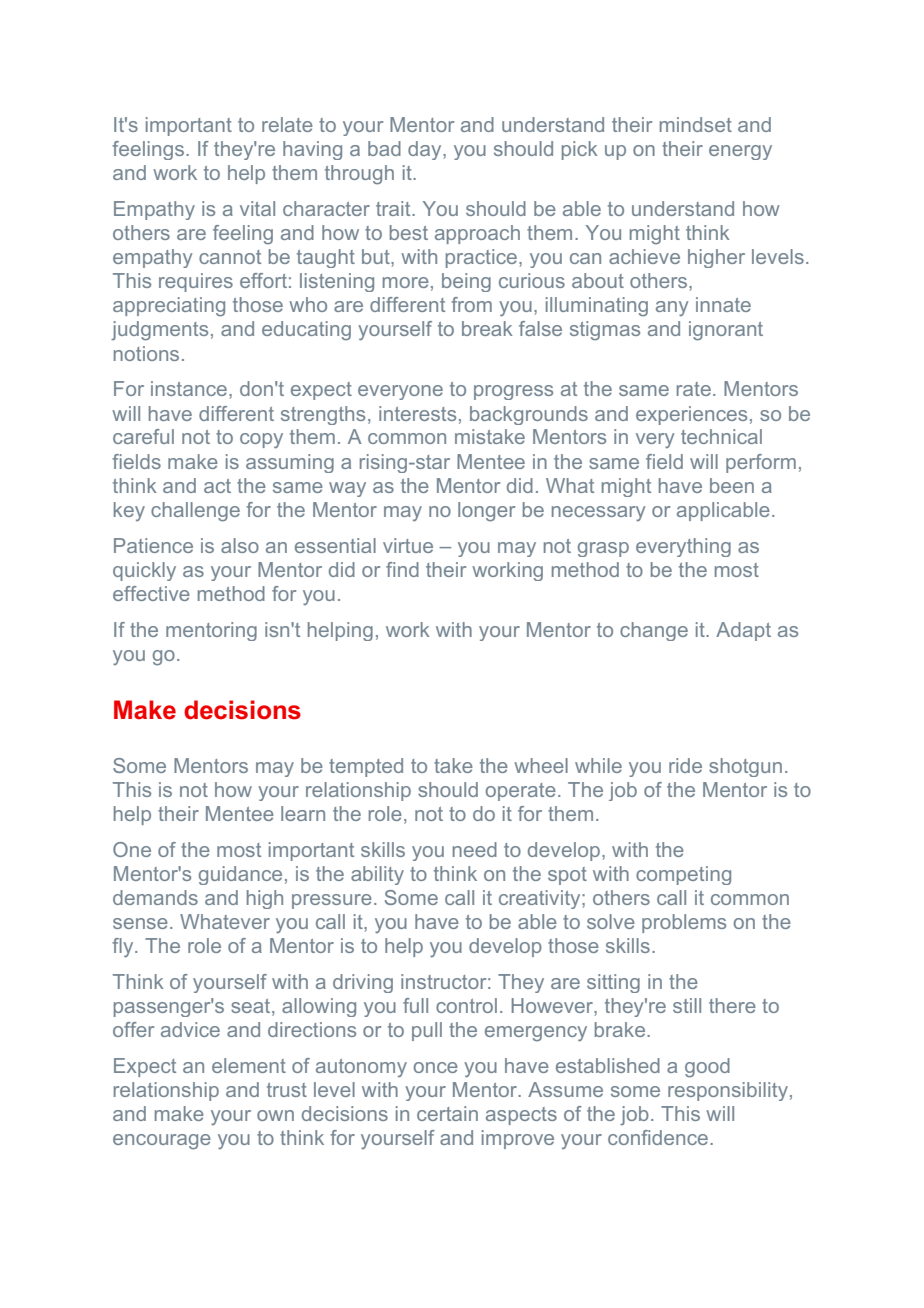  What do you see at coordinates (151, 593) in the image?
I see `effective` at bounding box center [151, 593].
